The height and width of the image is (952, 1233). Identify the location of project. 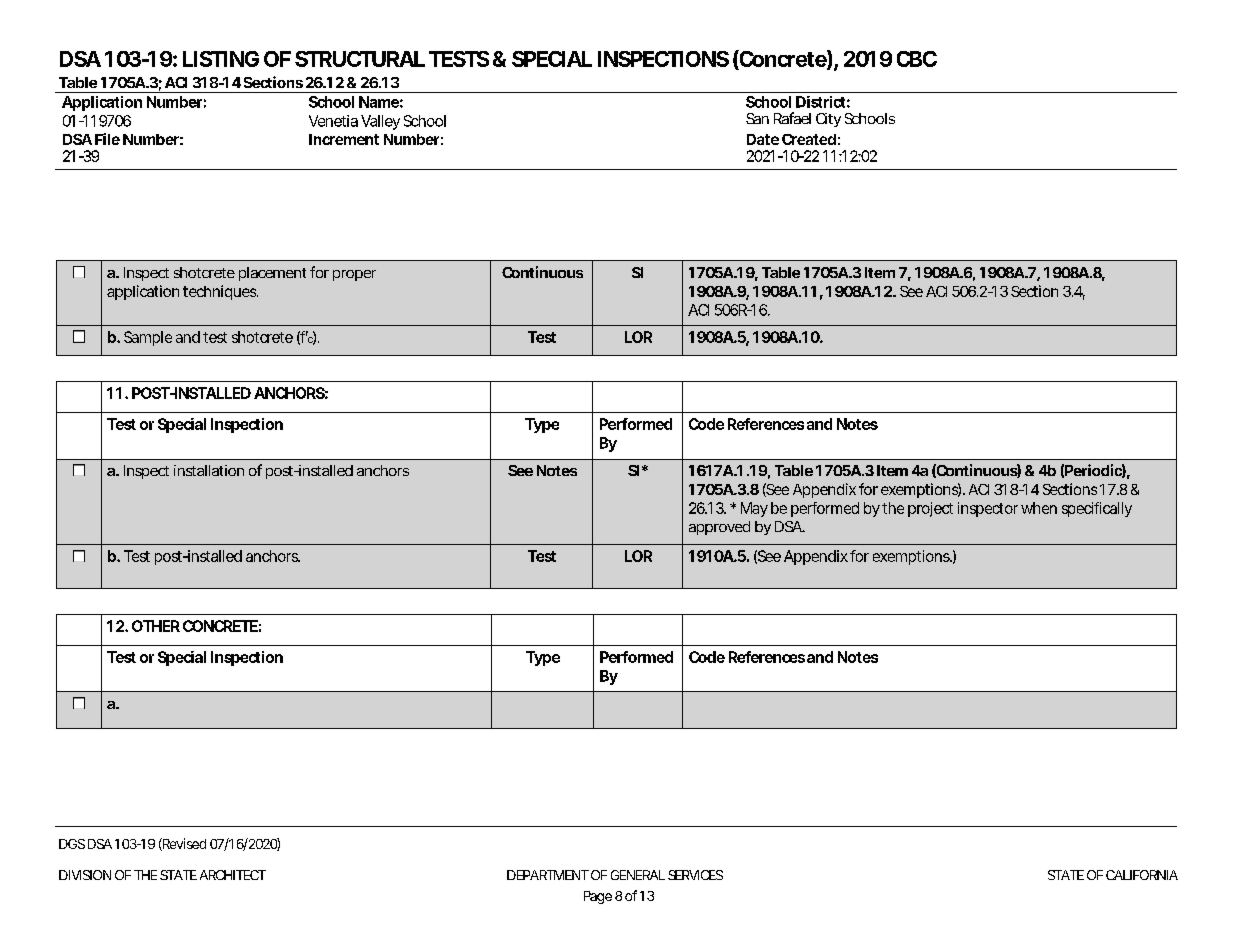
(930, 509).
